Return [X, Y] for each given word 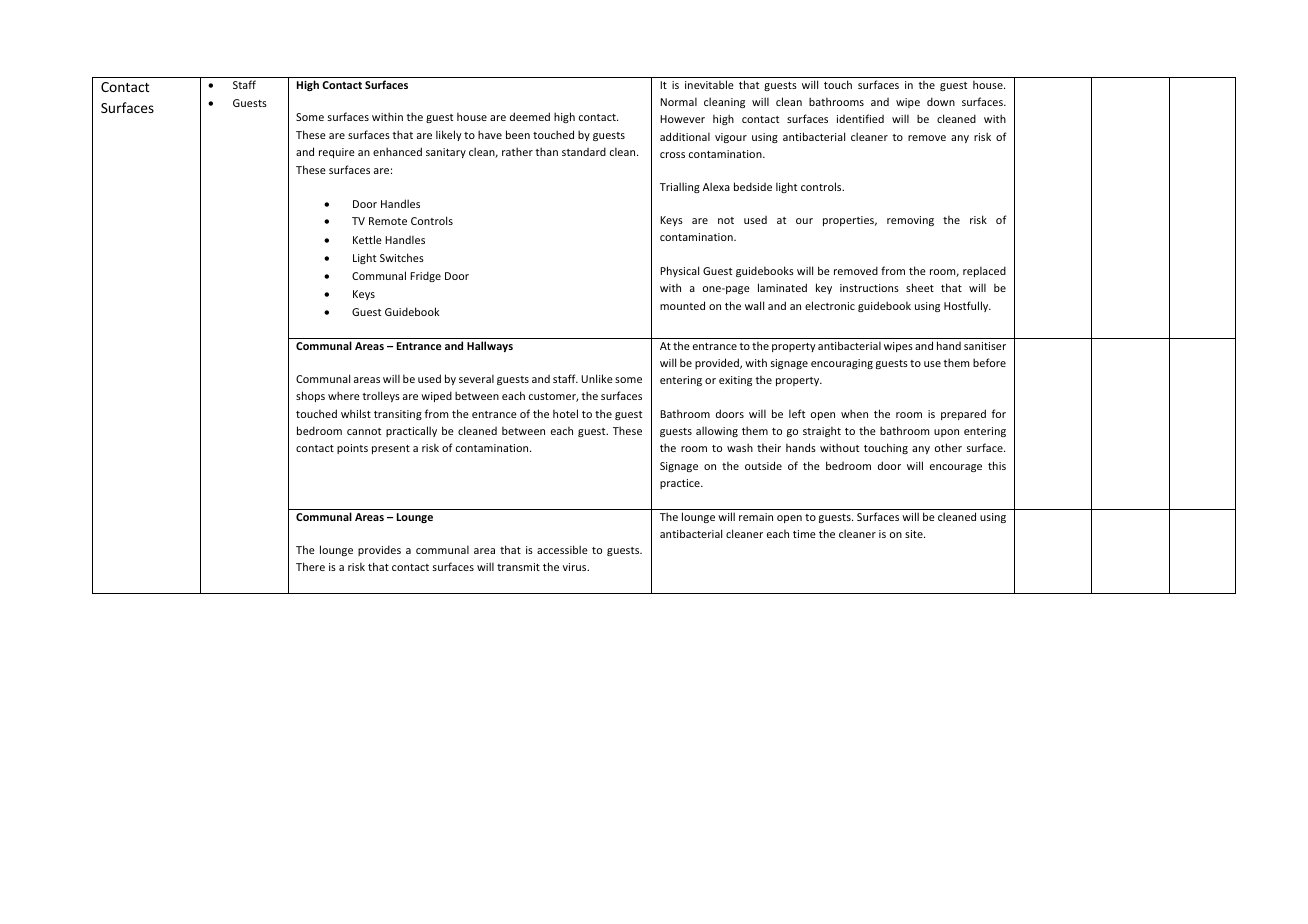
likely [449, 135]
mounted [682, 305]
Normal [678, 101]
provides [379, 550]
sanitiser [985, 346]
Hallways [490, 346]
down [941, 101]
